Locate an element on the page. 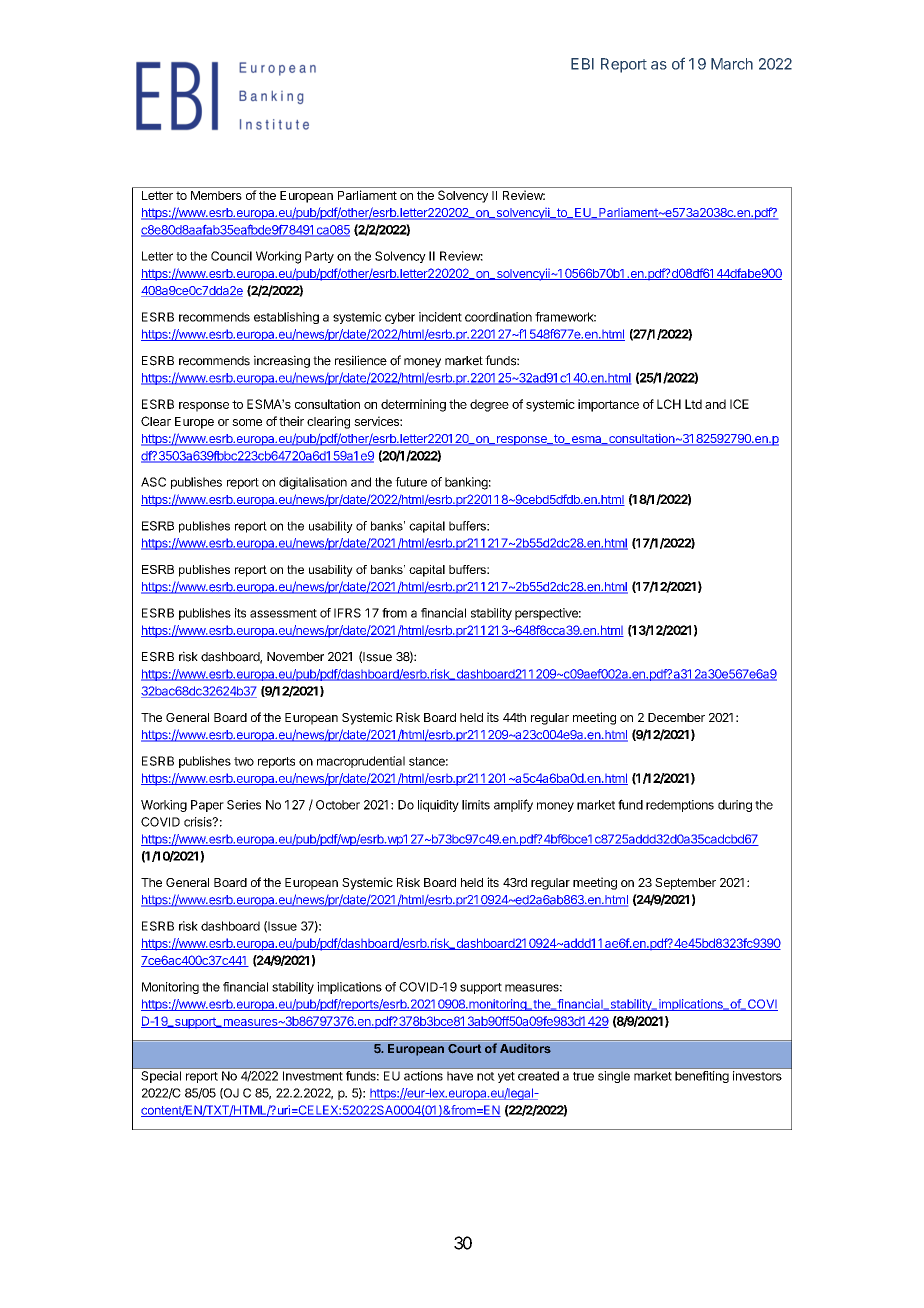 The image size is (924, 1308). liquidity is located at coordinates (438, 806).
